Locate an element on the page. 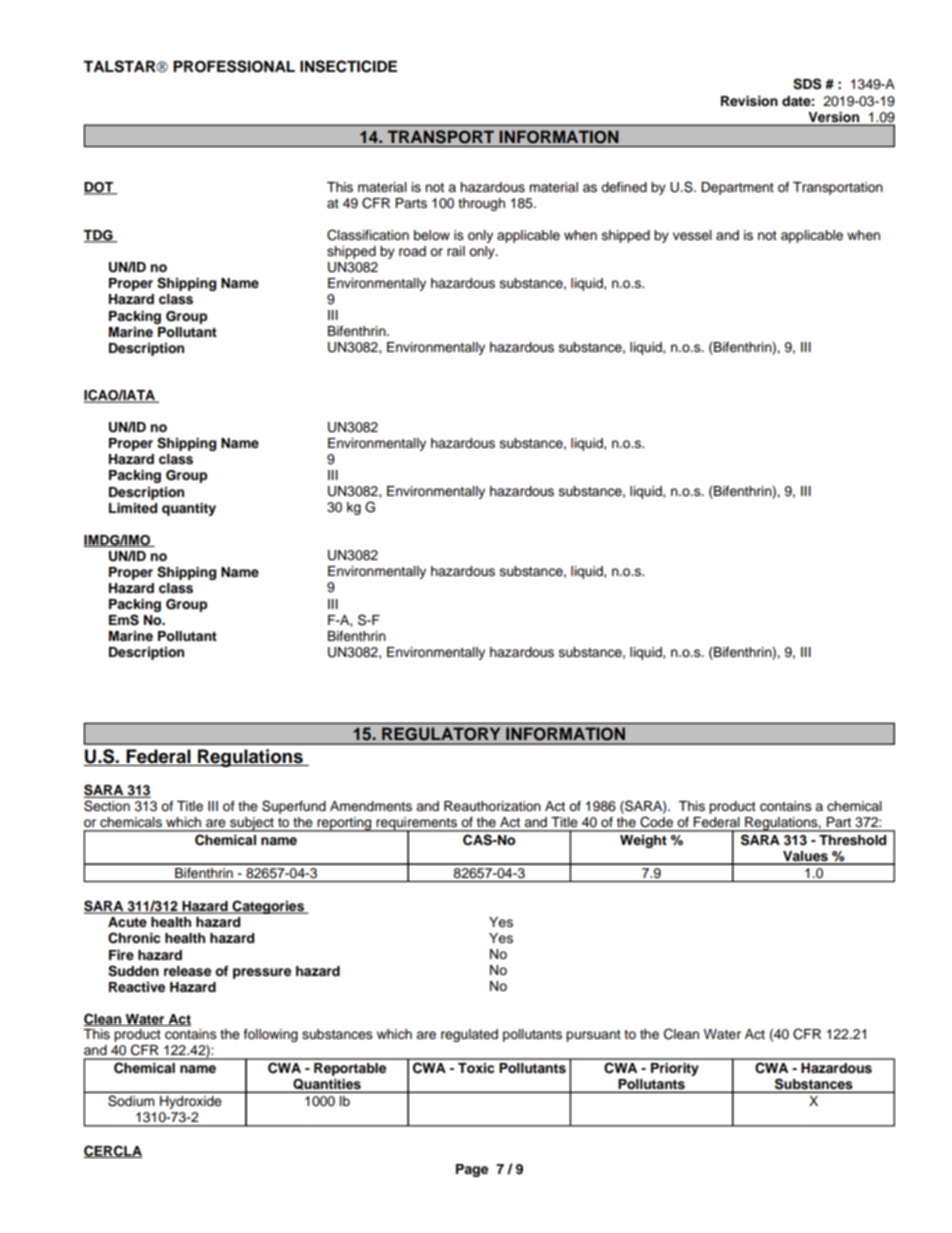 The image size is (952, 1233). REGULATORY is located at coordinates (441, 734).
